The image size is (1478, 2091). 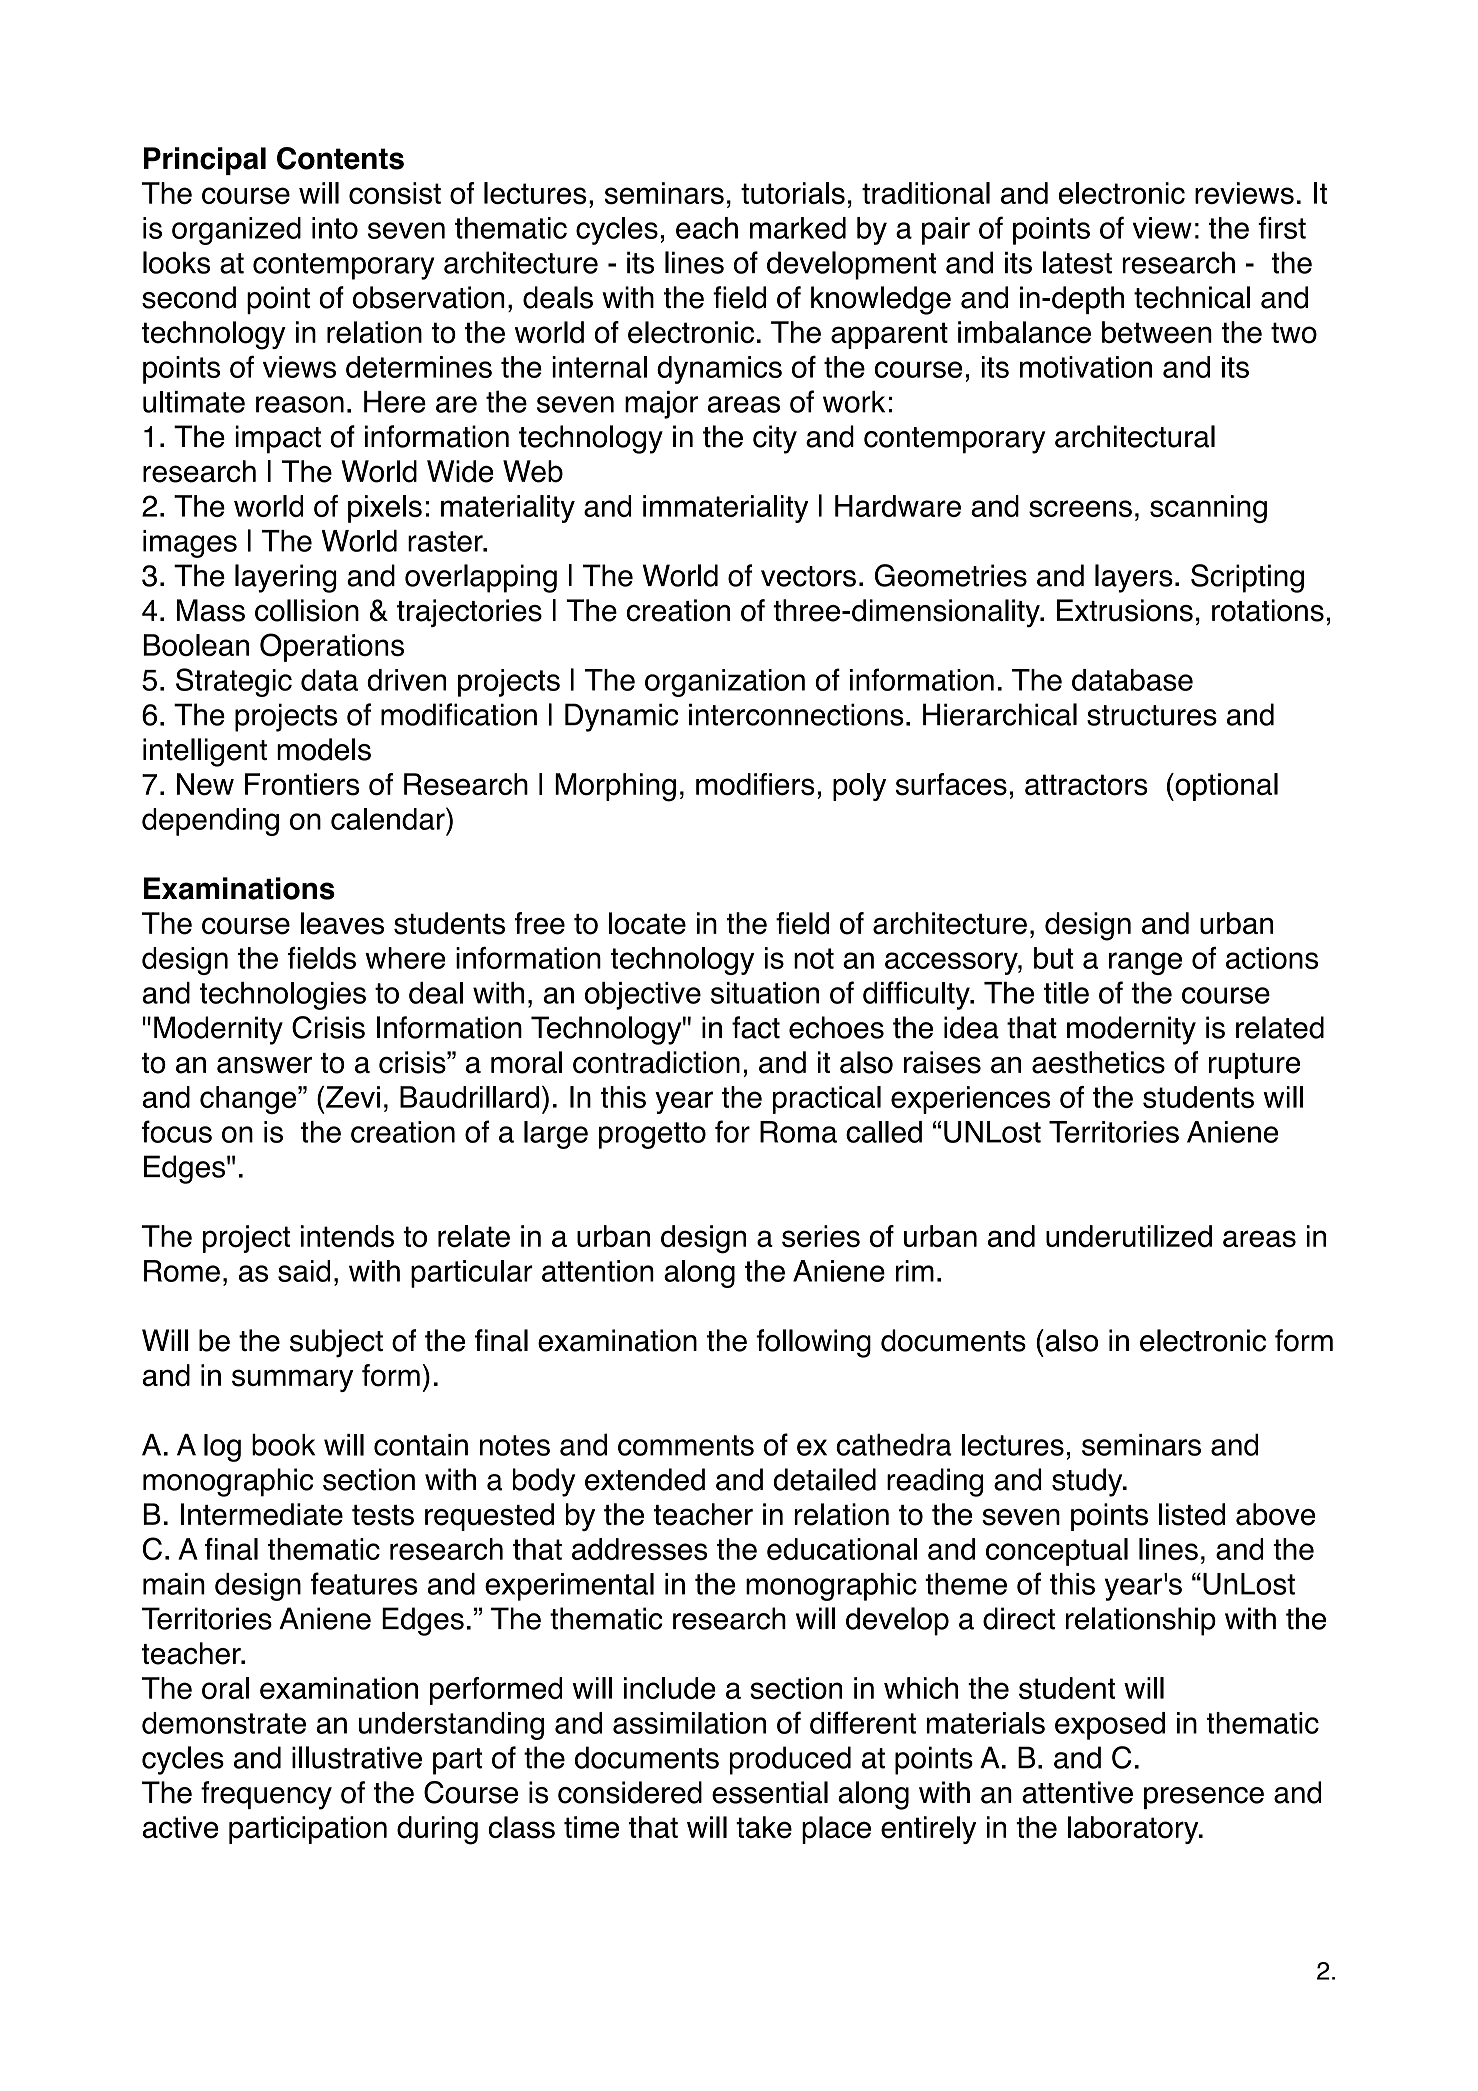 What do you see at coordinates (335, 228) in the screenshot?
I see `into` at bounding box center [335, 228].
